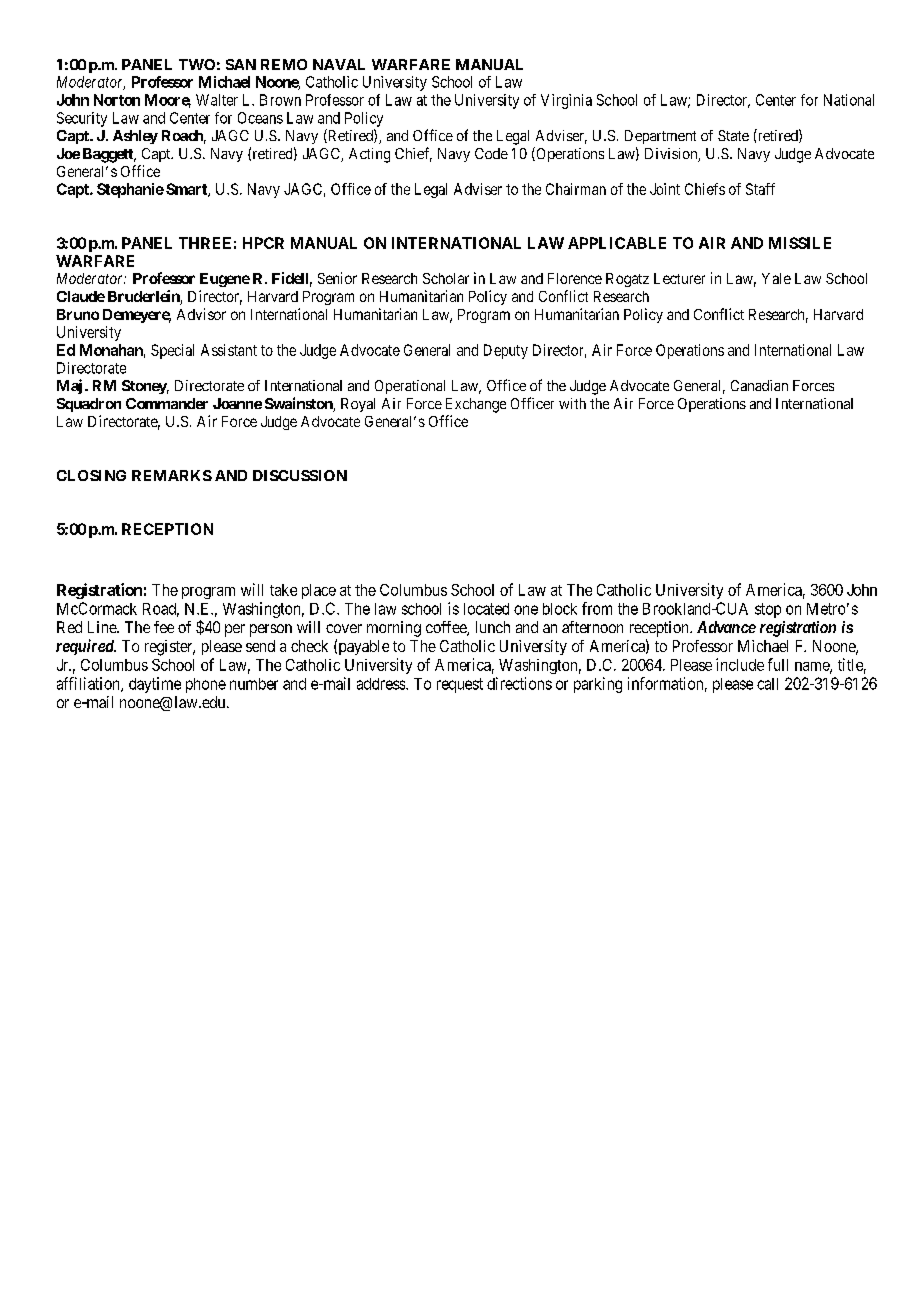 This document has height=1308, width=924. Describe the element at coordinates (446, 278) in the document. I see `Scholar` at that location.
